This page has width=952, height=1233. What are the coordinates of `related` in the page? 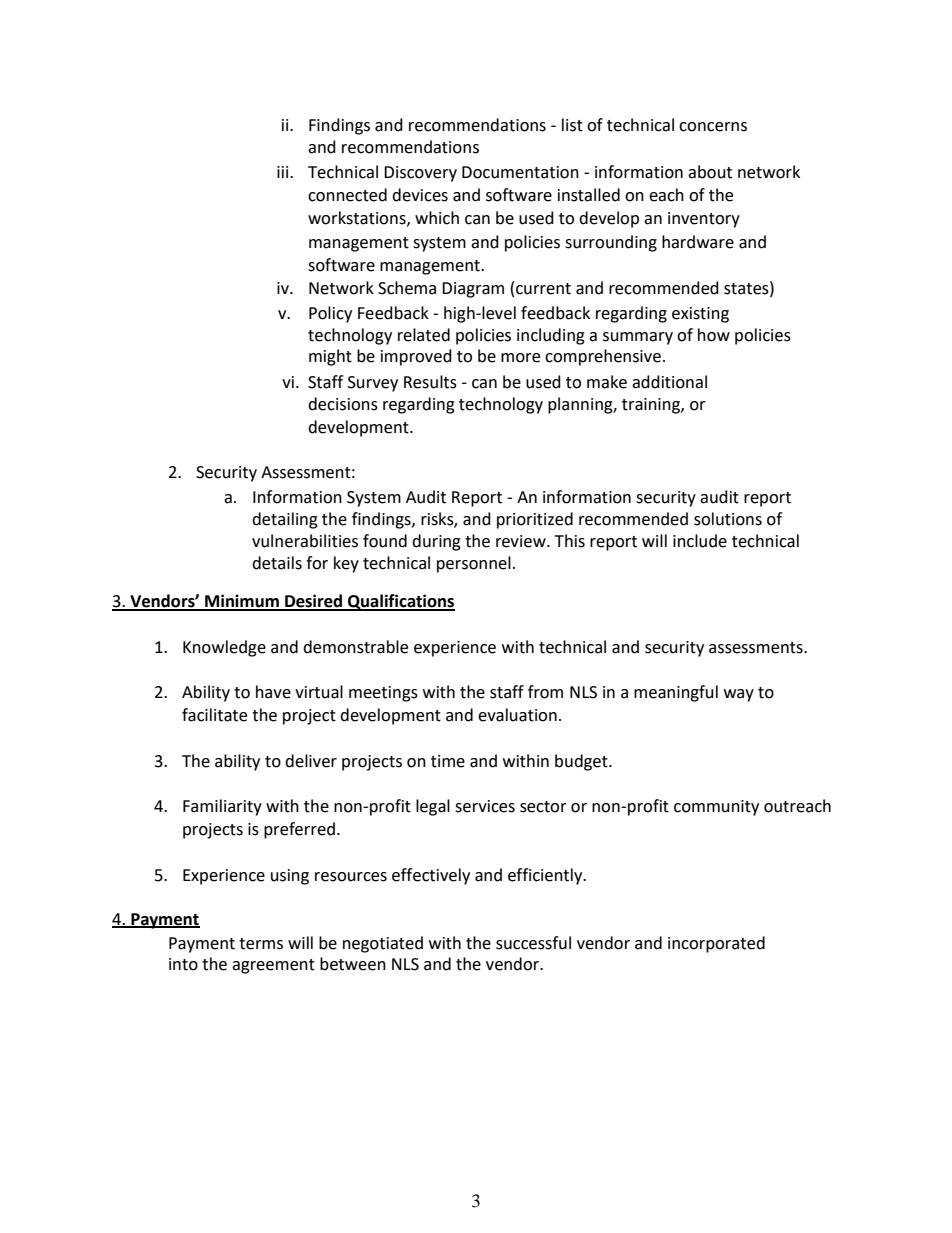 It's located at (424, 335).
